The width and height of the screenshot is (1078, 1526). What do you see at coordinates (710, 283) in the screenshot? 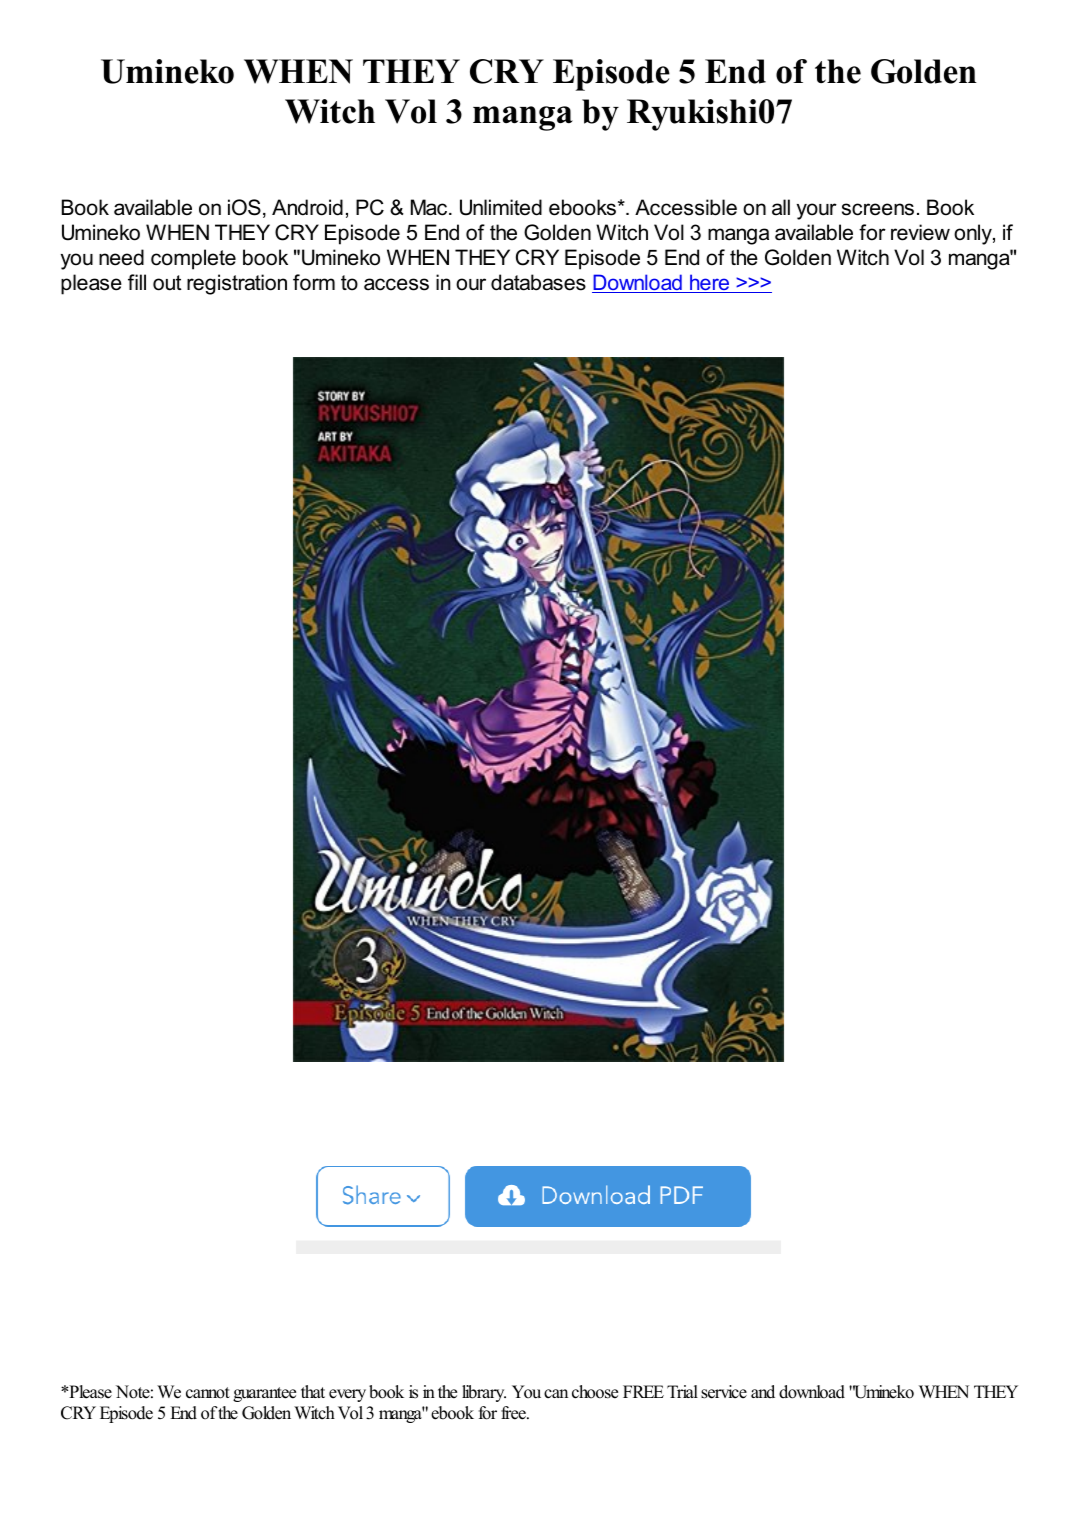
I see `here` at bounding box center [710, 283].
